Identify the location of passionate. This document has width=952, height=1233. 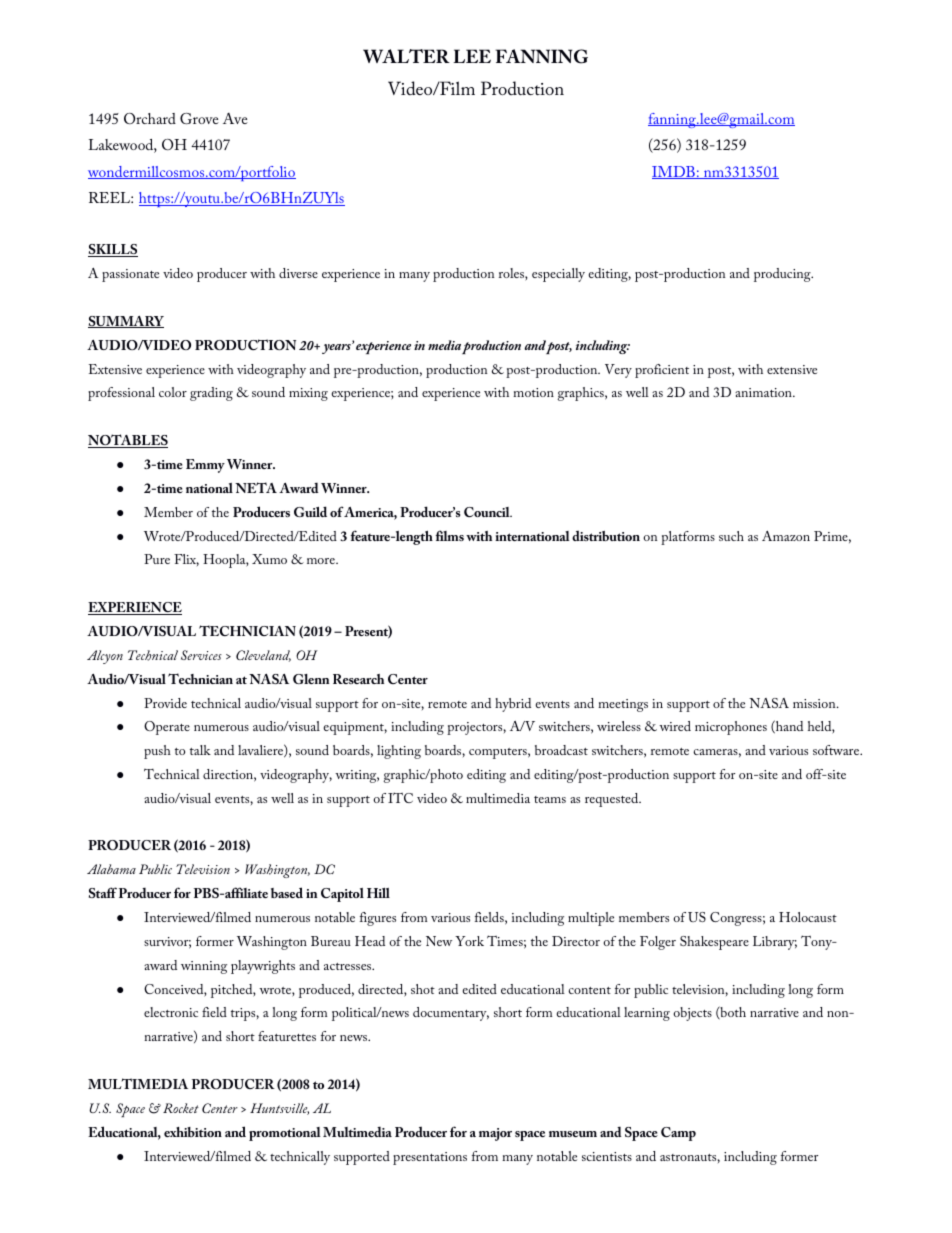
(130, 275).
